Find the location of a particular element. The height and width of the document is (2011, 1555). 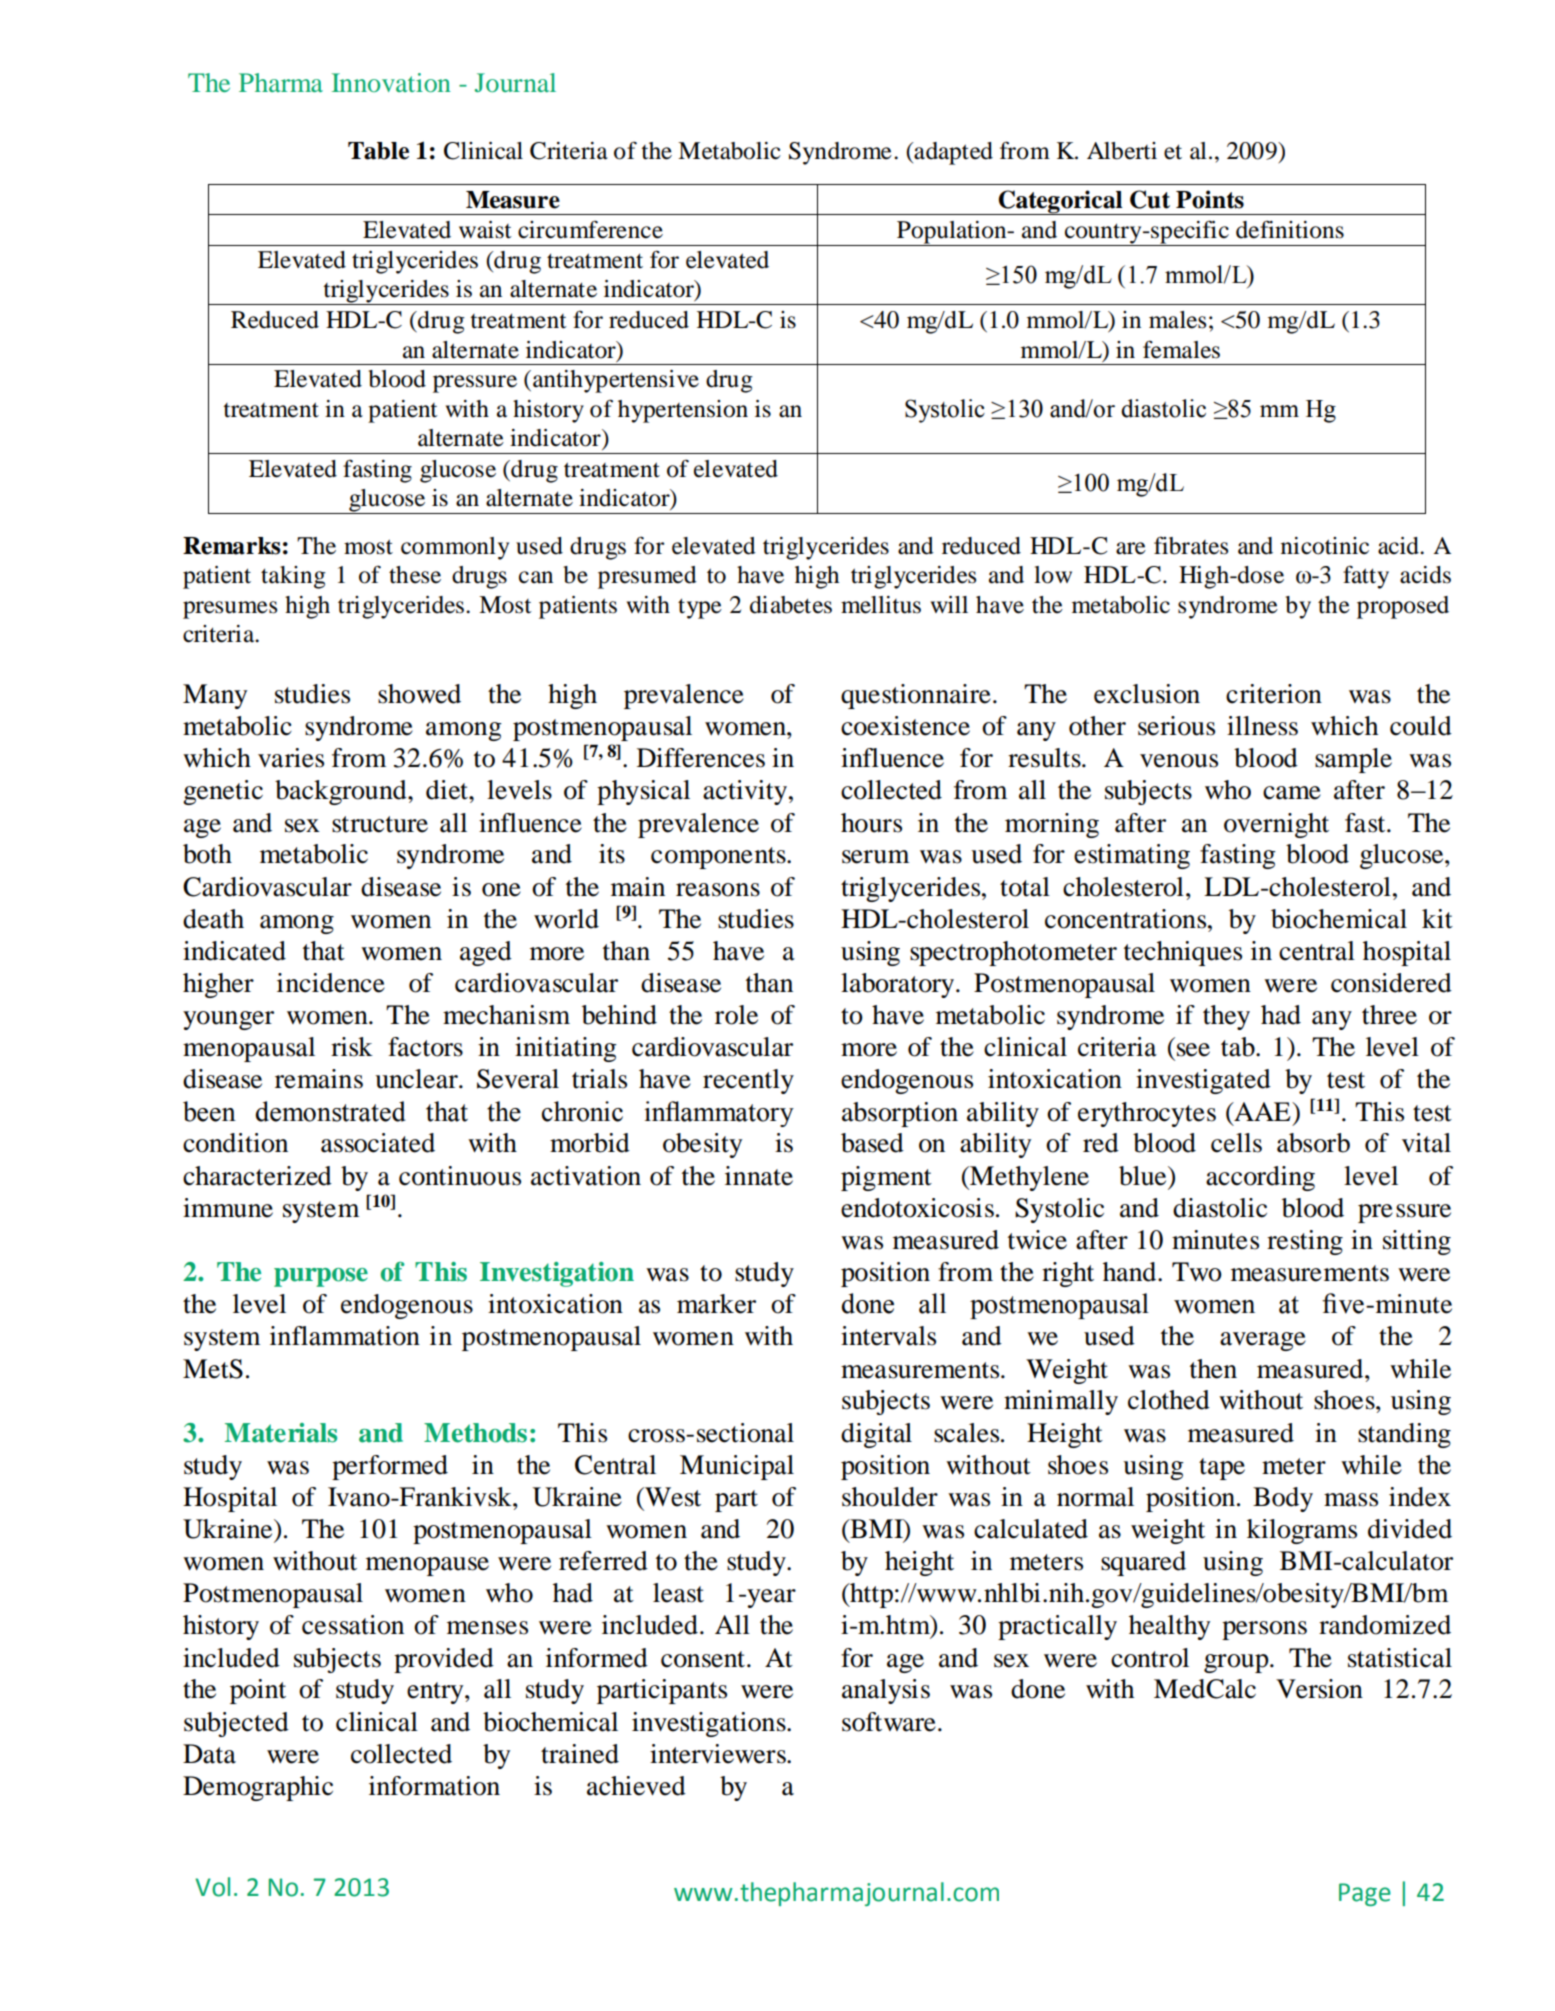

Table is located at coordinates (378, 151).
